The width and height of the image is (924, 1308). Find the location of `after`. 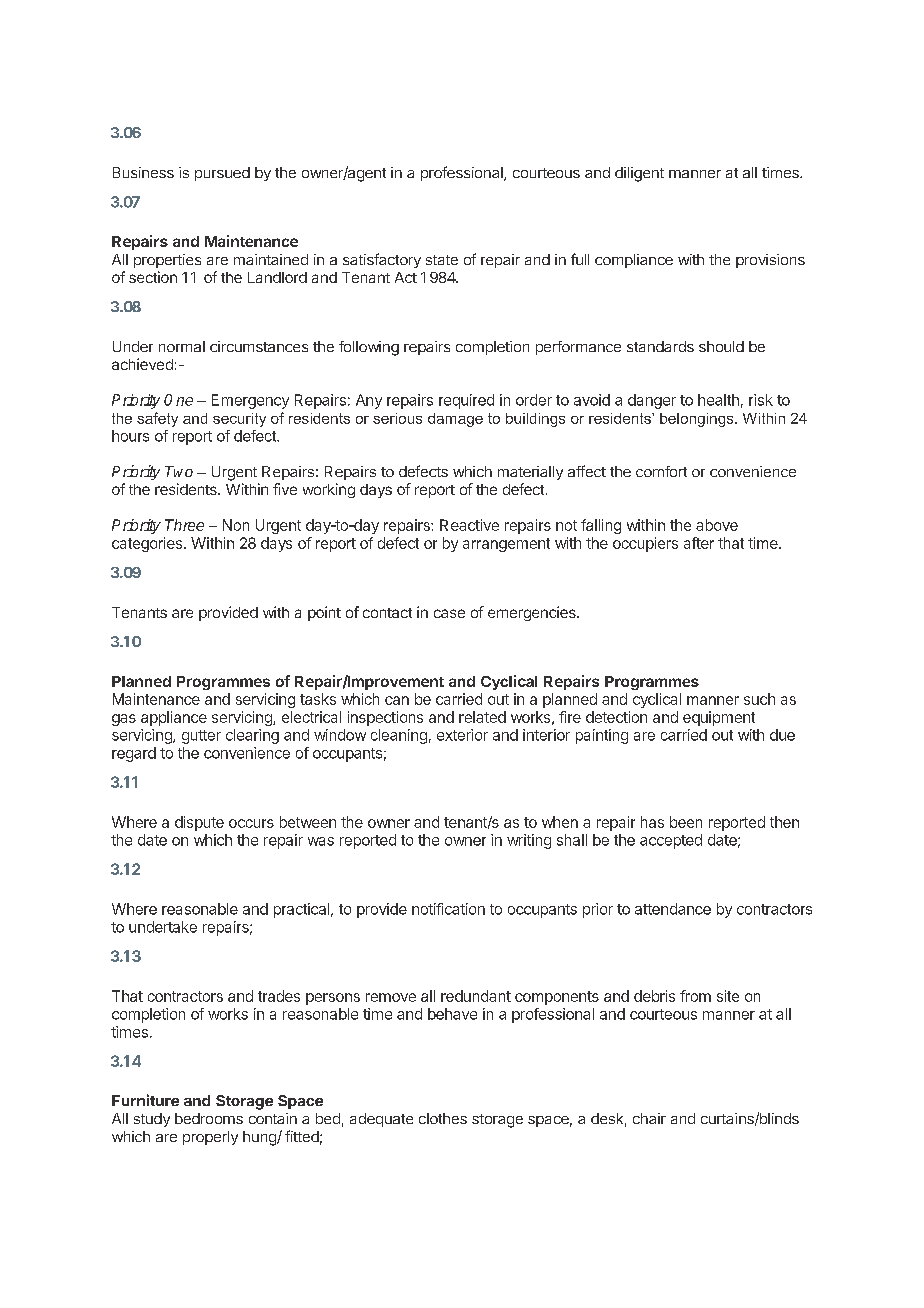

after is located at coordinates (699, 543).
